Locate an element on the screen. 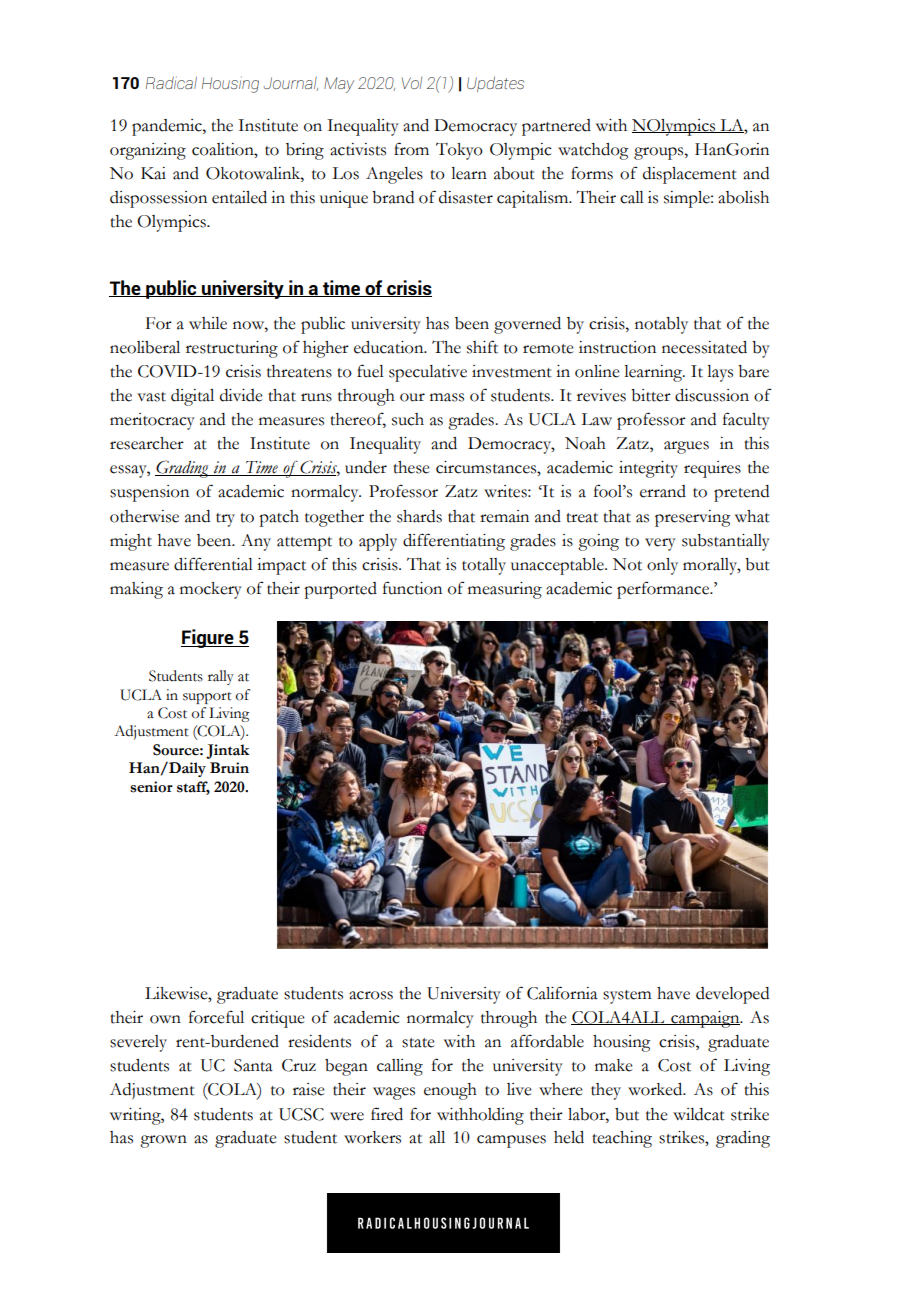 Image resolution: width=924 pixels, height=1308 pixels. staff is located at coordinates (193, 787).
